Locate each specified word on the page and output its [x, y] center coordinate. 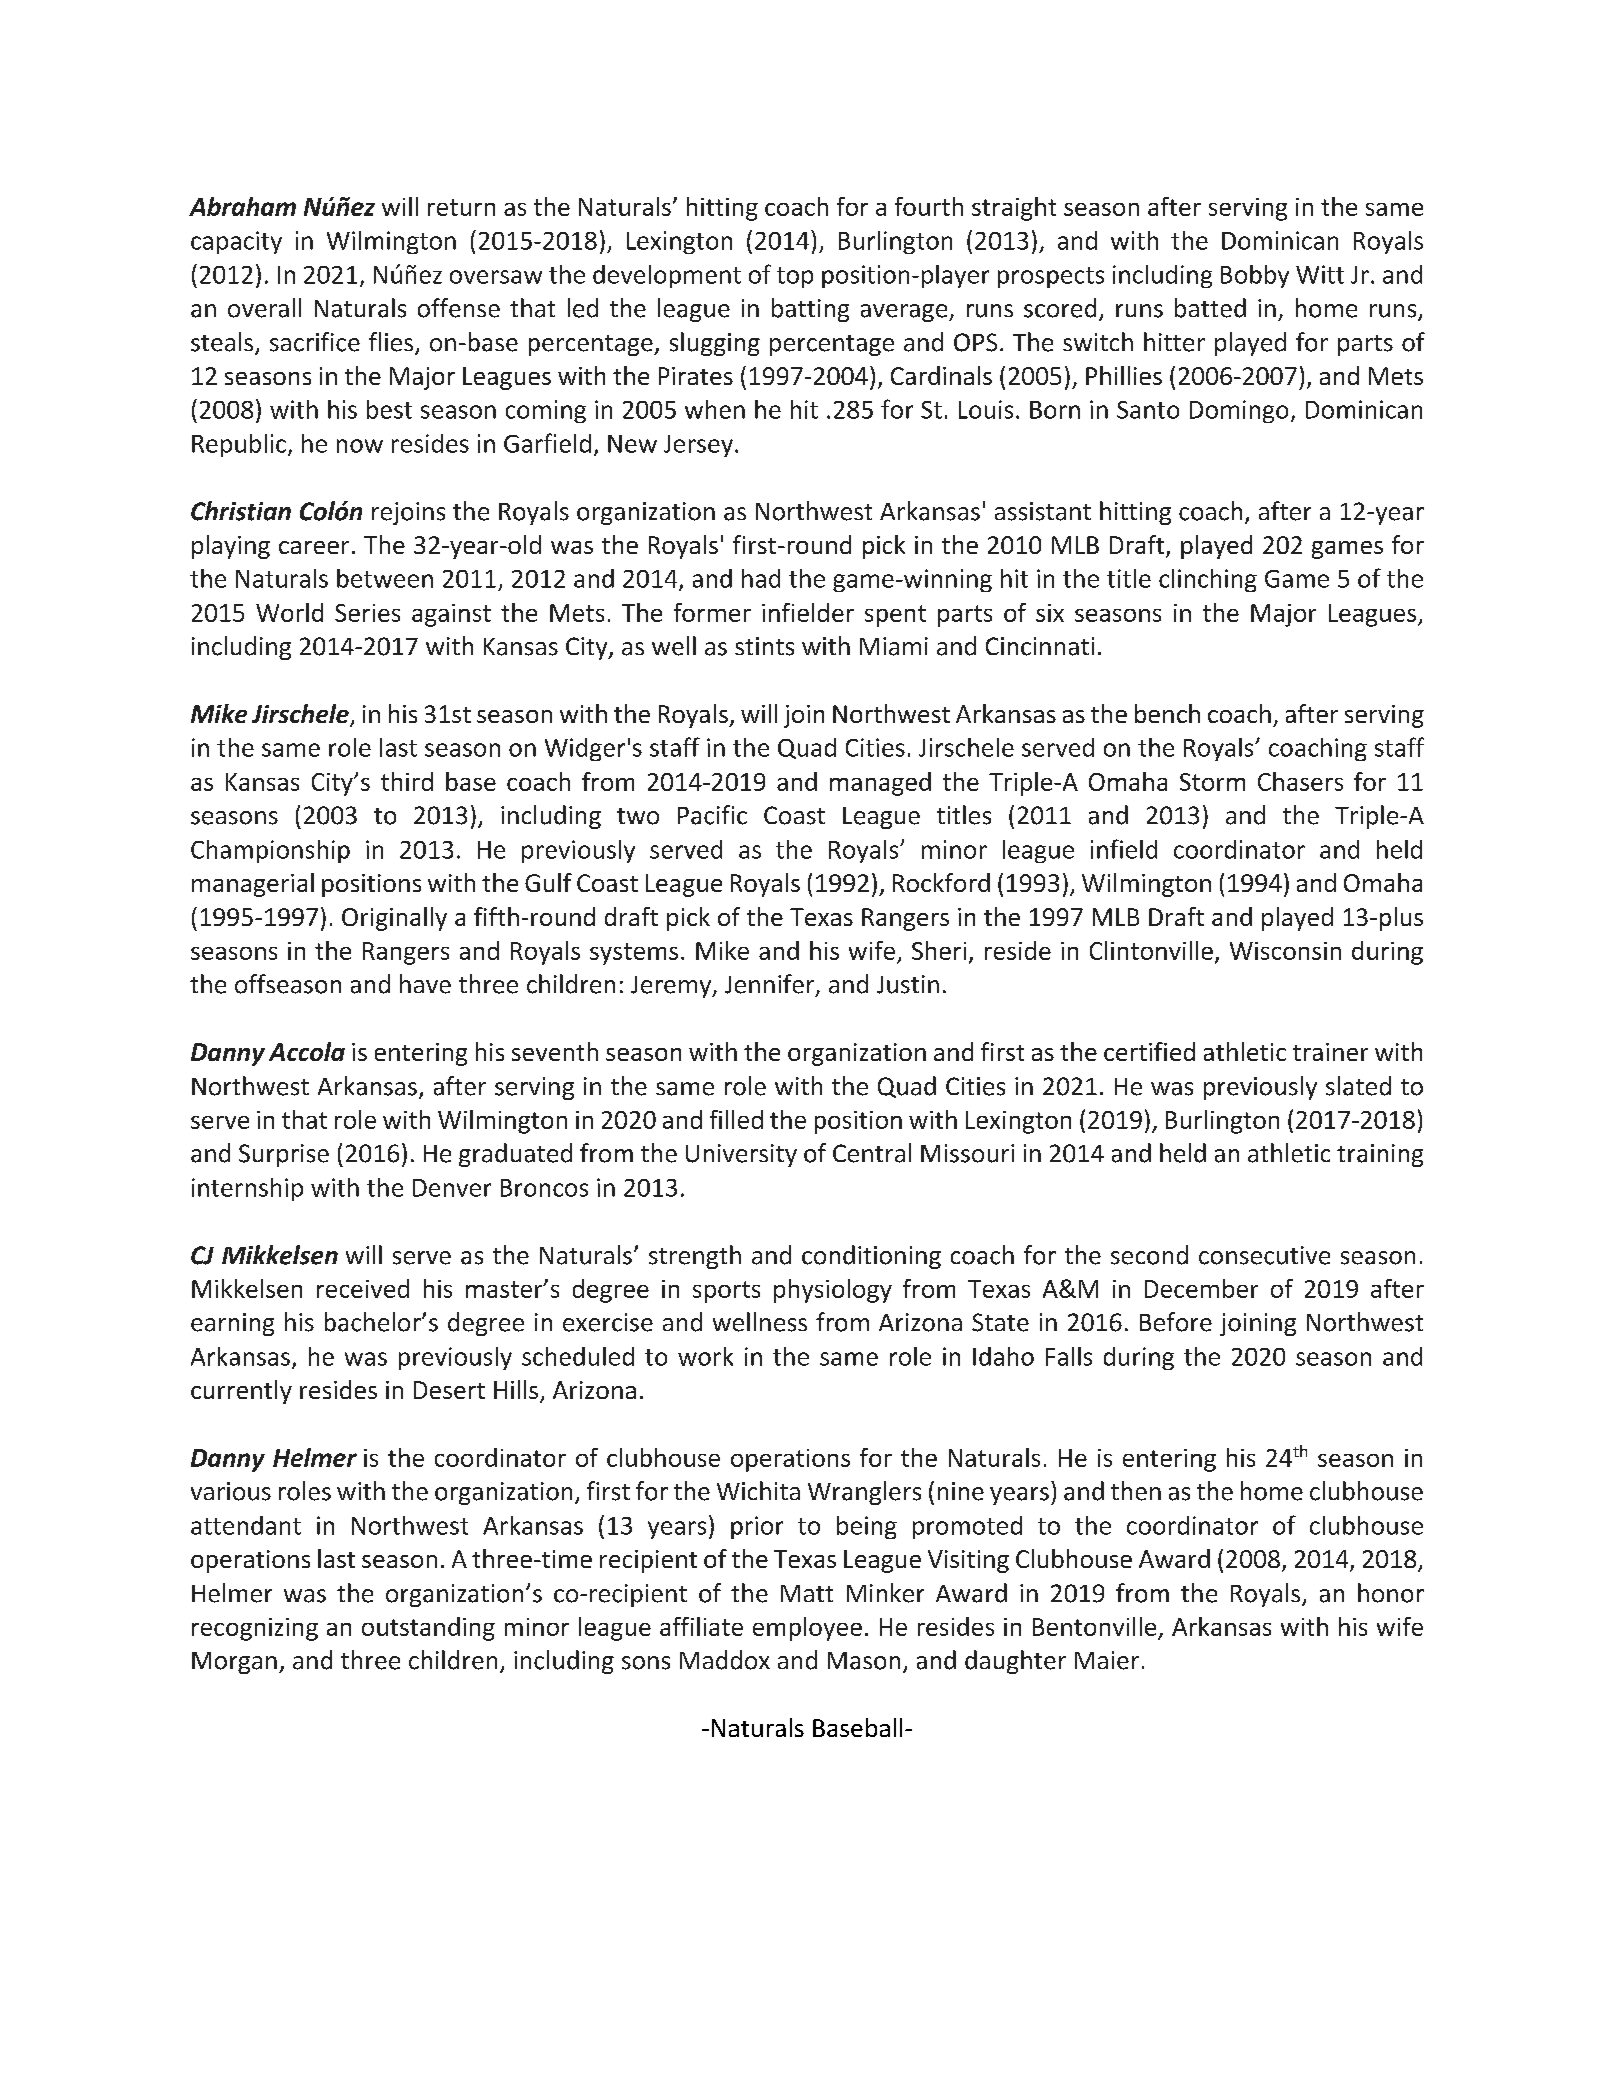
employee [807, 1629]
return [461, 207]
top [795, 277]
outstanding [428, 1629]
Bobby [1255, 276]
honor [1391, 1593]
